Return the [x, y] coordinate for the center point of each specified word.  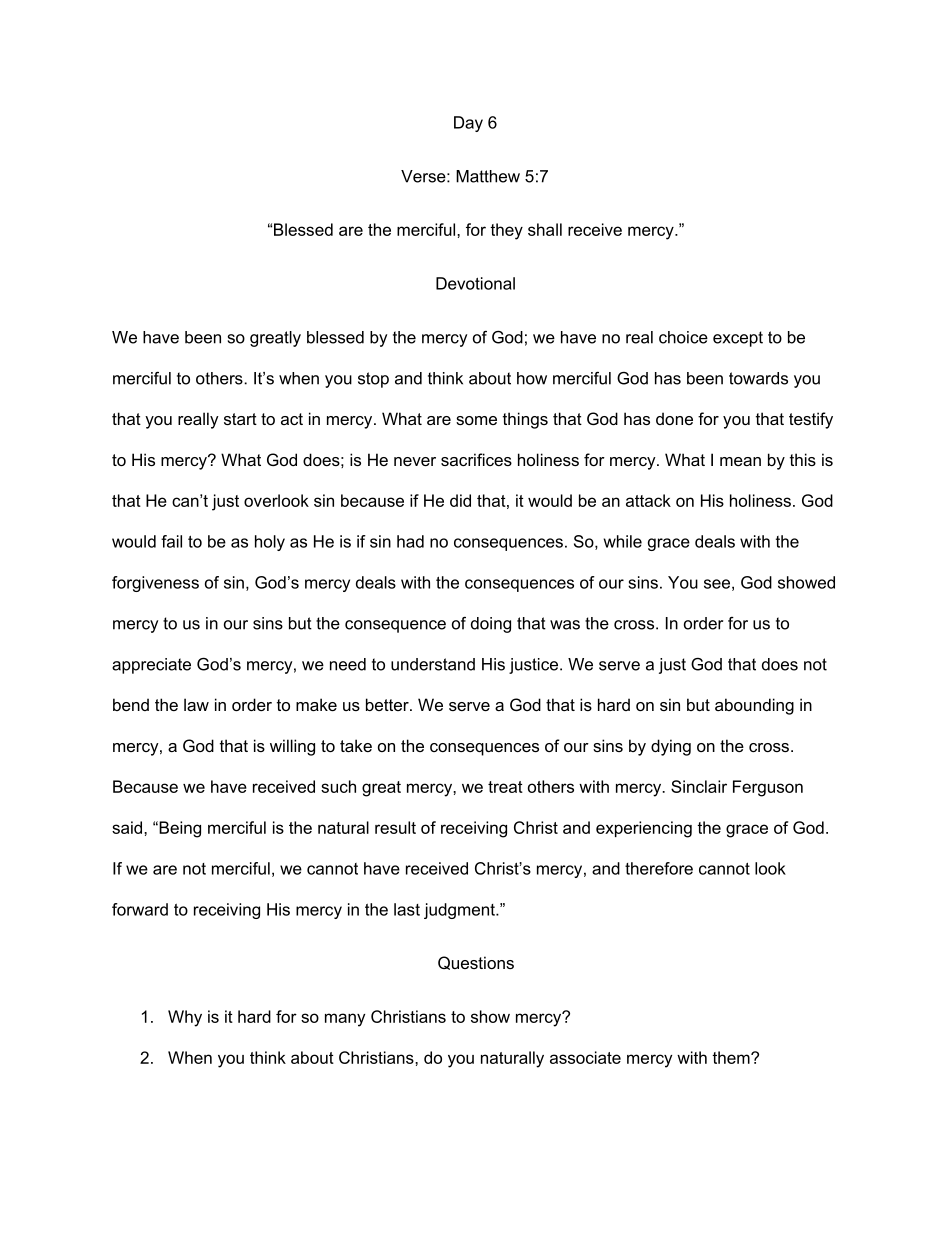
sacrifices [476, 459]
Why [185, 1018]
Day [468, 124]
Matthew [488, 176]
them [732, 1057]
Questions [476, 963]
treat [505, 787]
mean [740, 461]
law [196, 704]
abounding [754, 706]
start [240, 419]
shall [545, 229]
